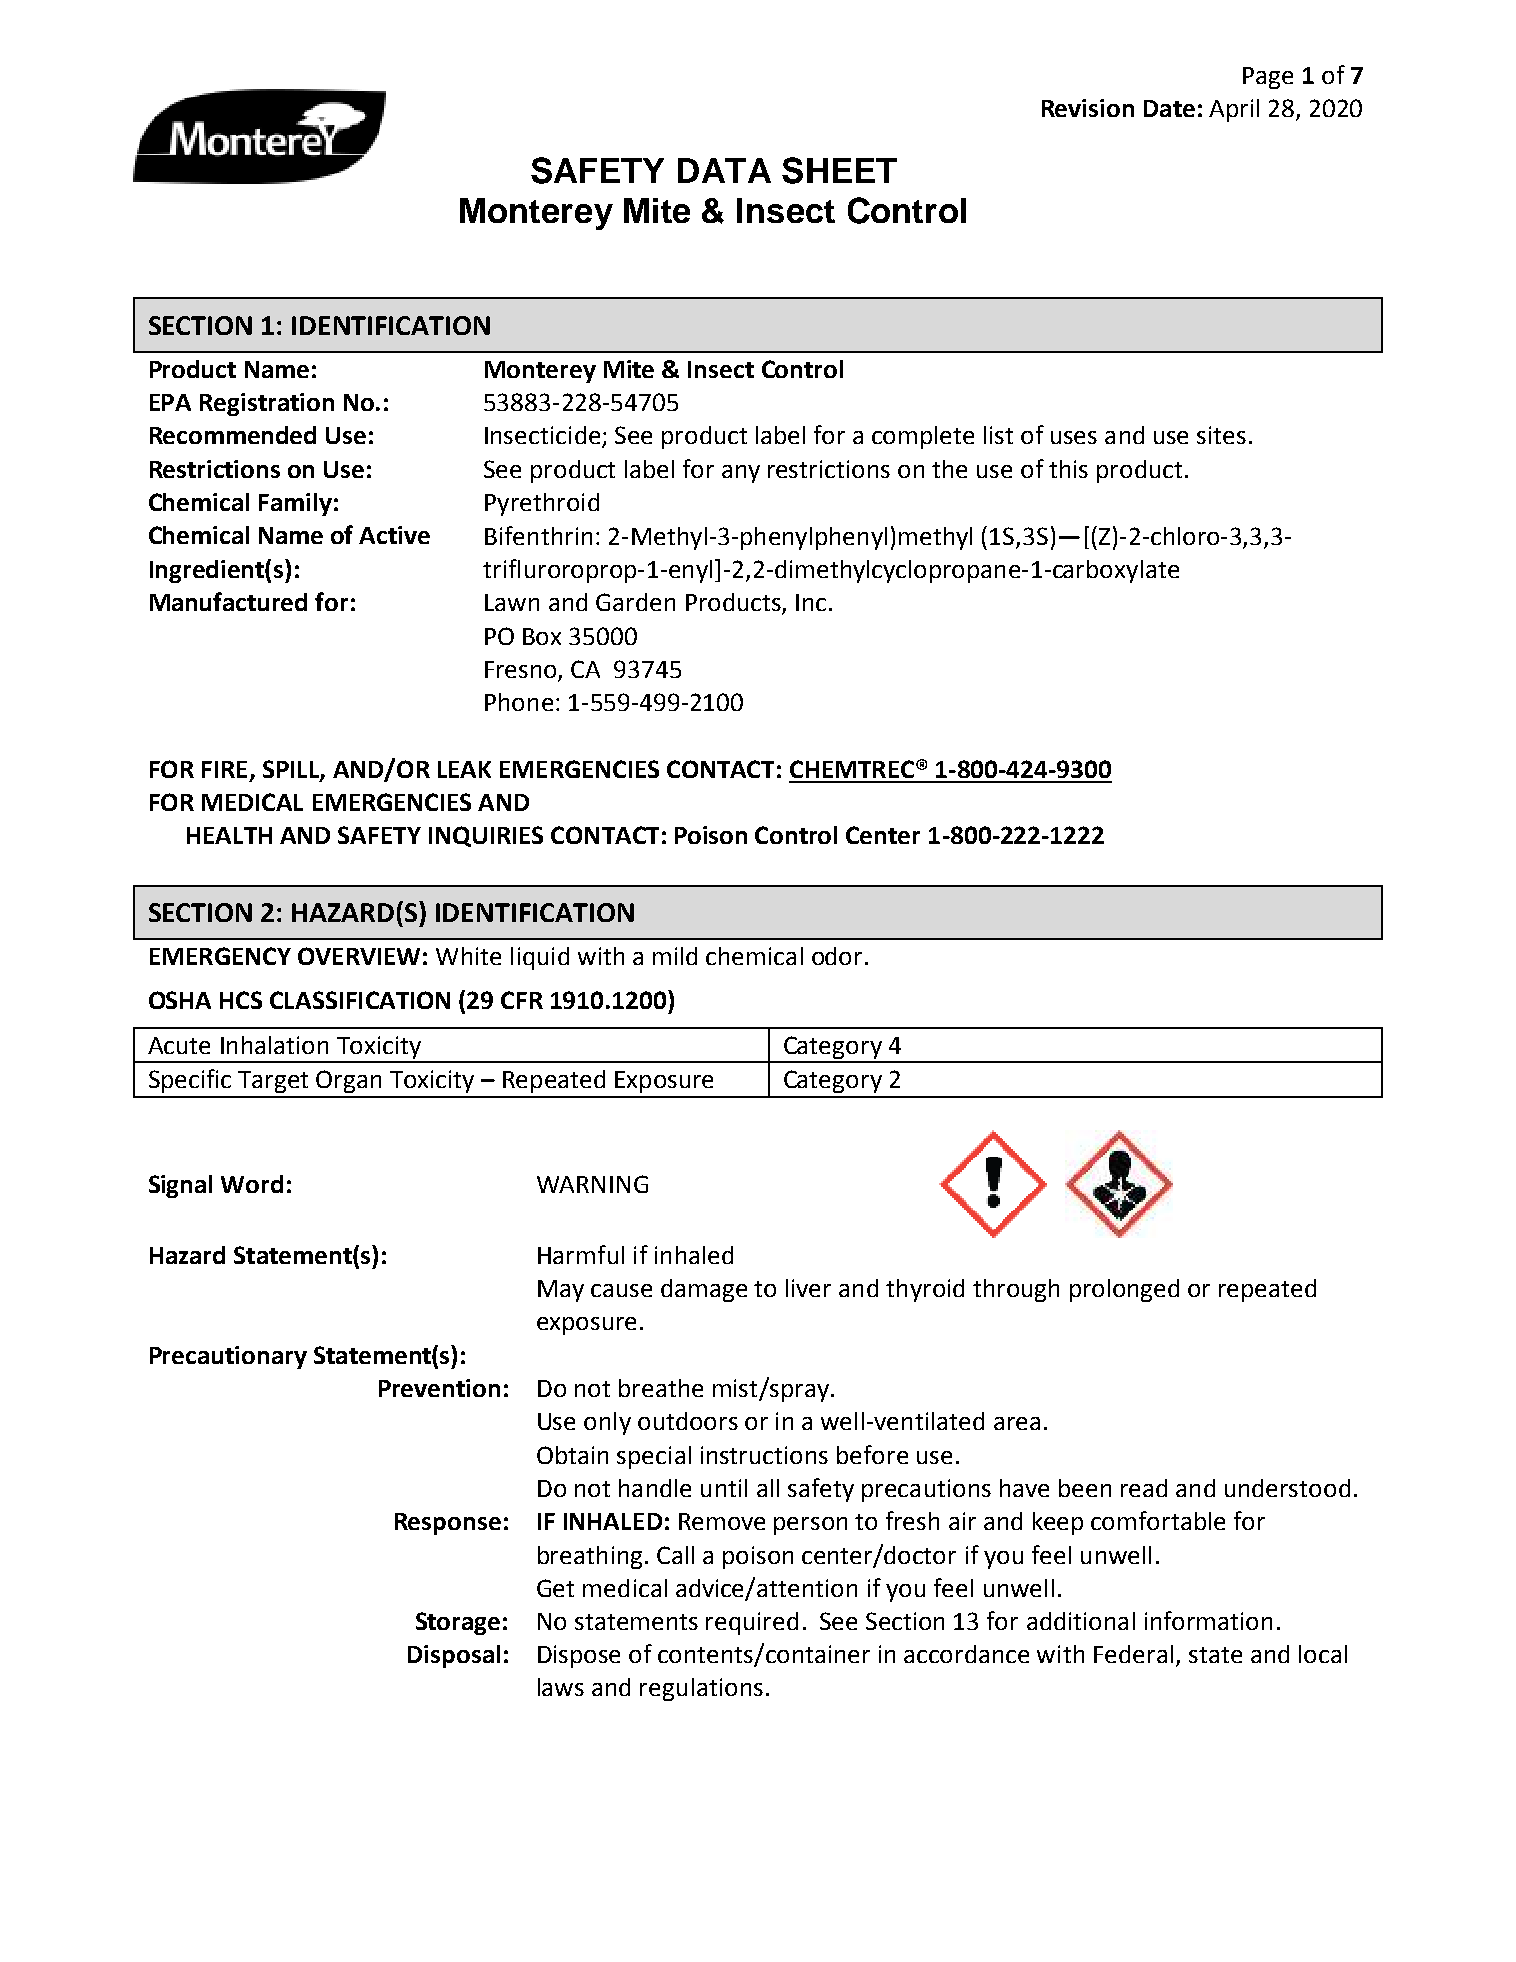  What do you see at coordinates (837, 956) in the image?
I see `odor` at bounding box center [837, 956].
